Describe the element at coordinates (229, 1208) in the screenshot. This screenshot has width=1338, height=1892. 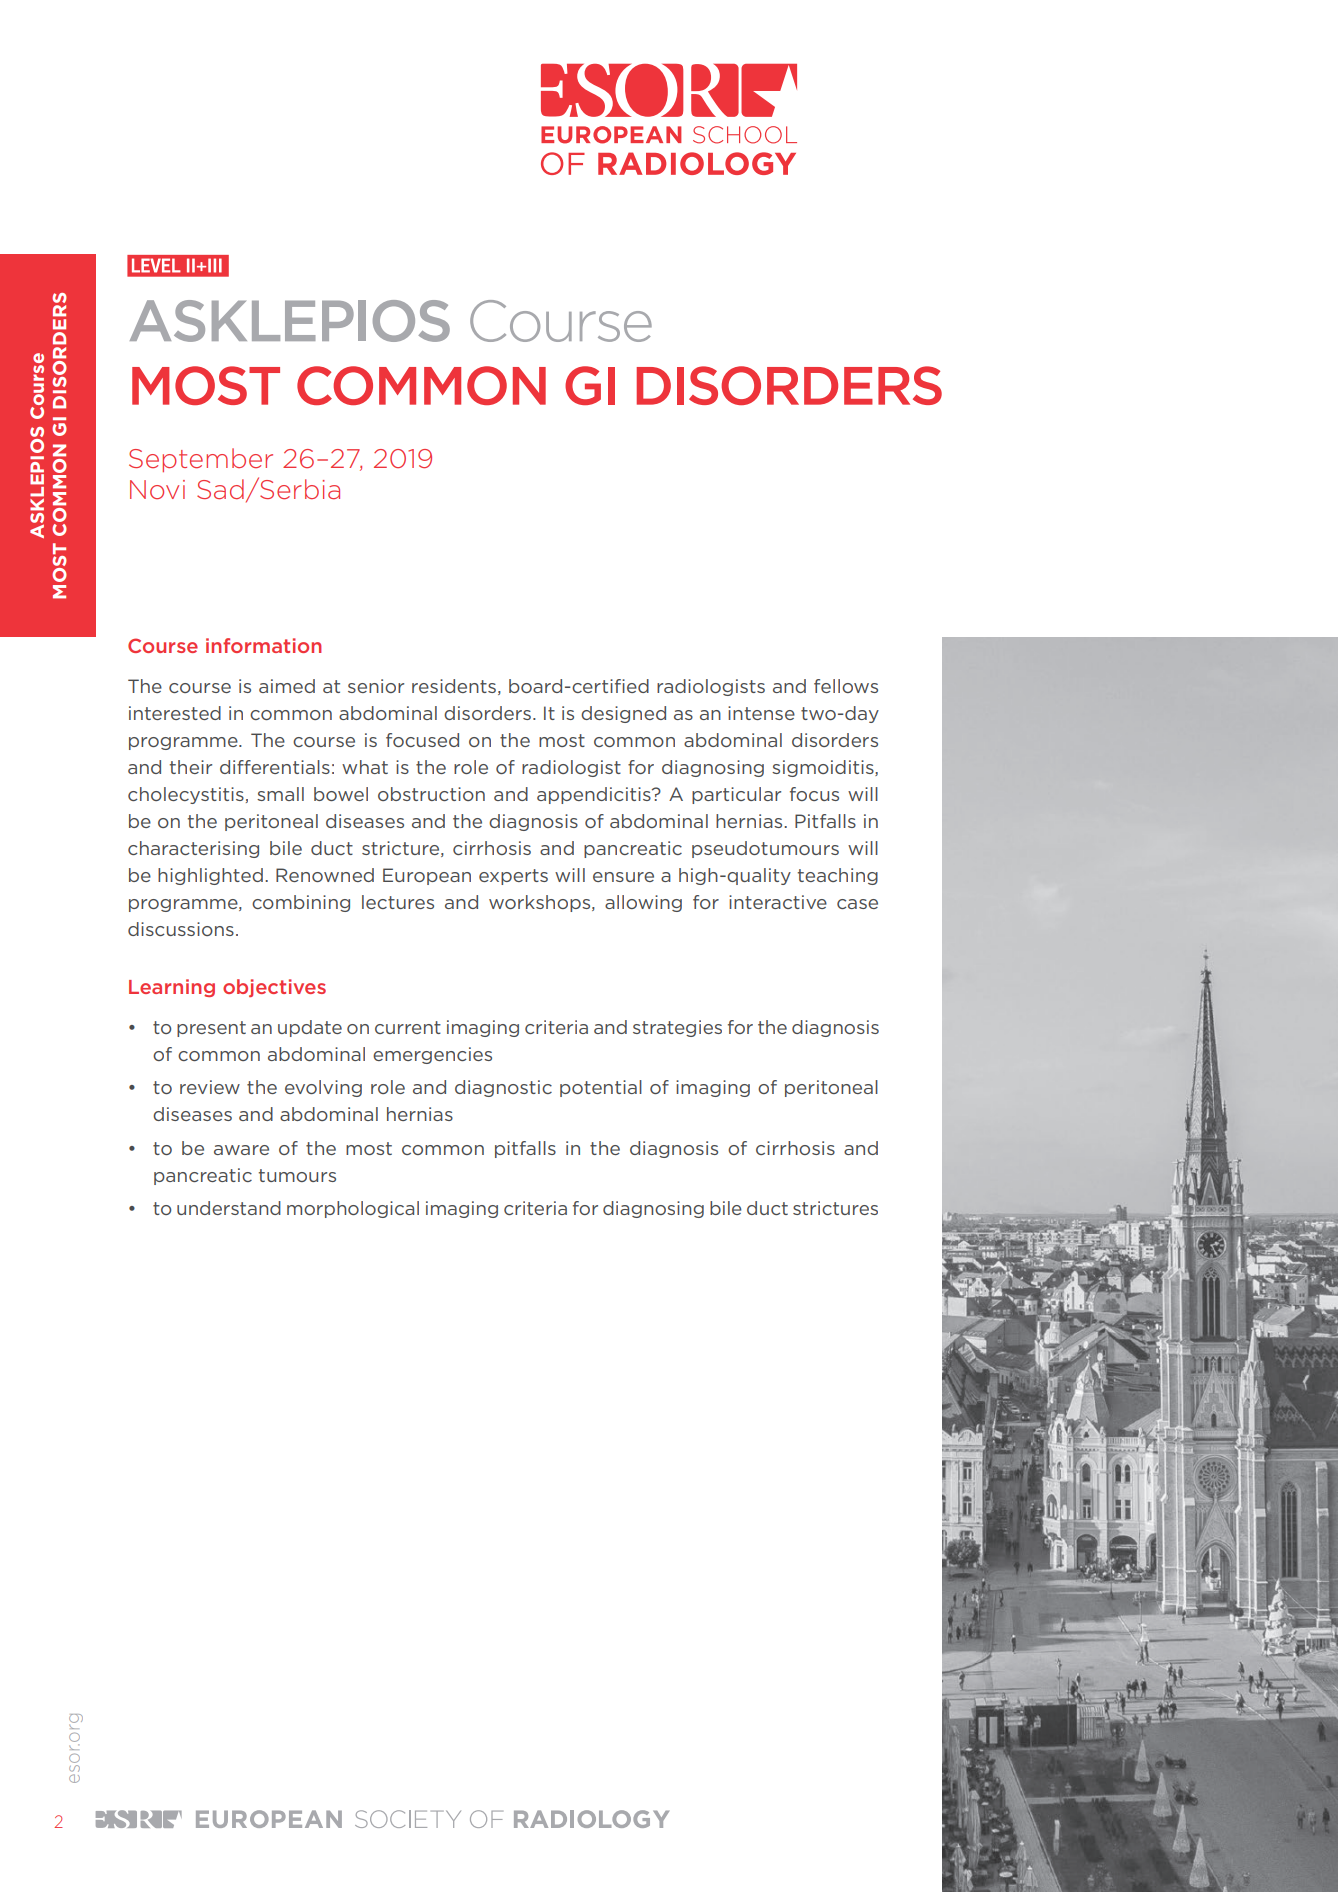
I see `understand` at that location.
